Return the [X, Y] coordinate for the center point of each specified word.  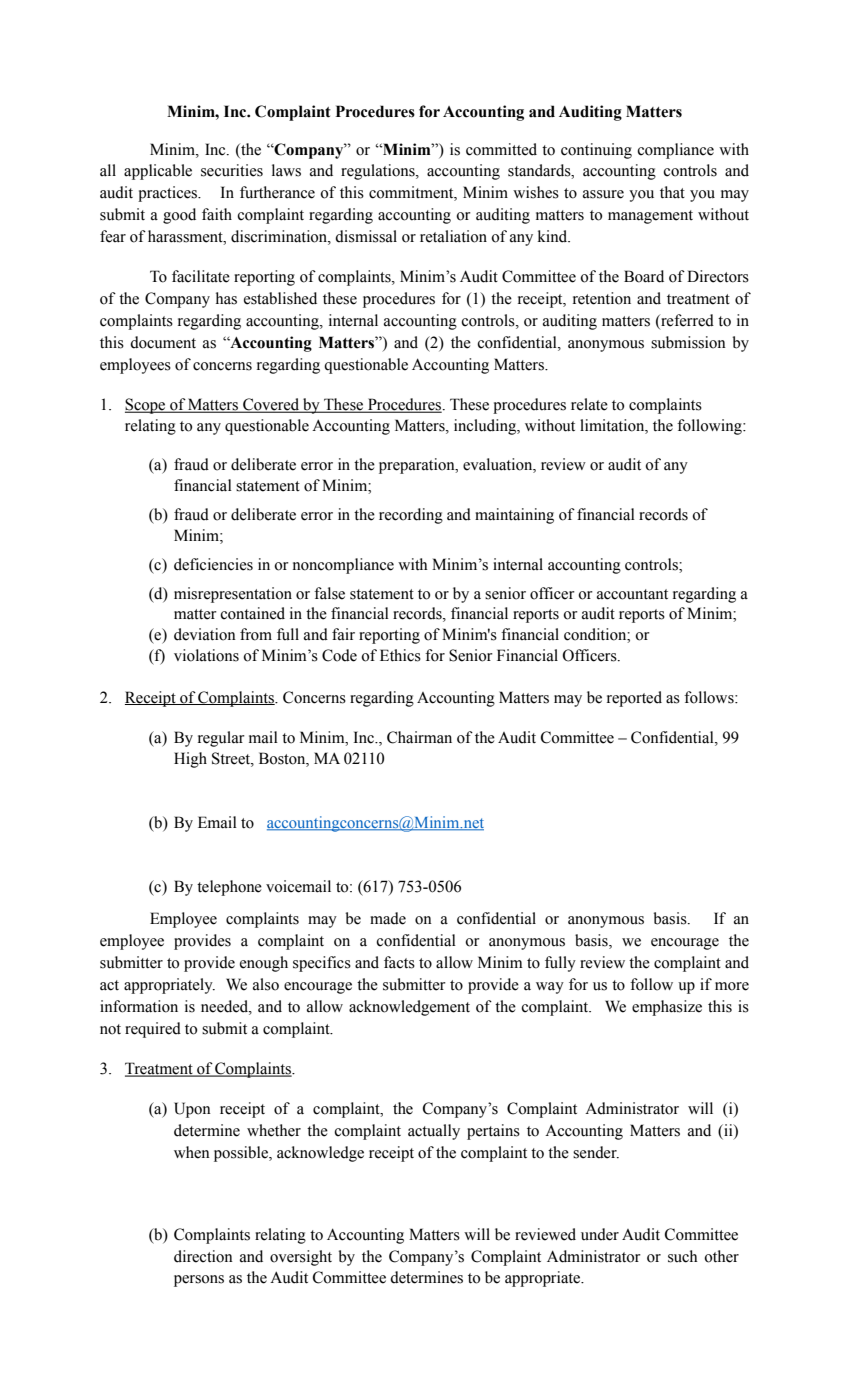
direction [203, 1256]
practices [169, 194]
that [672, 192]
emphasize [667, 1008]
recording [411, 516]
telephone [229, 888]
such [683, 1256]
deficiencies [213, 564]
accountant [632, 594]
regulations [379, 172]
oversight [301, 1258]
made [388, 918]
